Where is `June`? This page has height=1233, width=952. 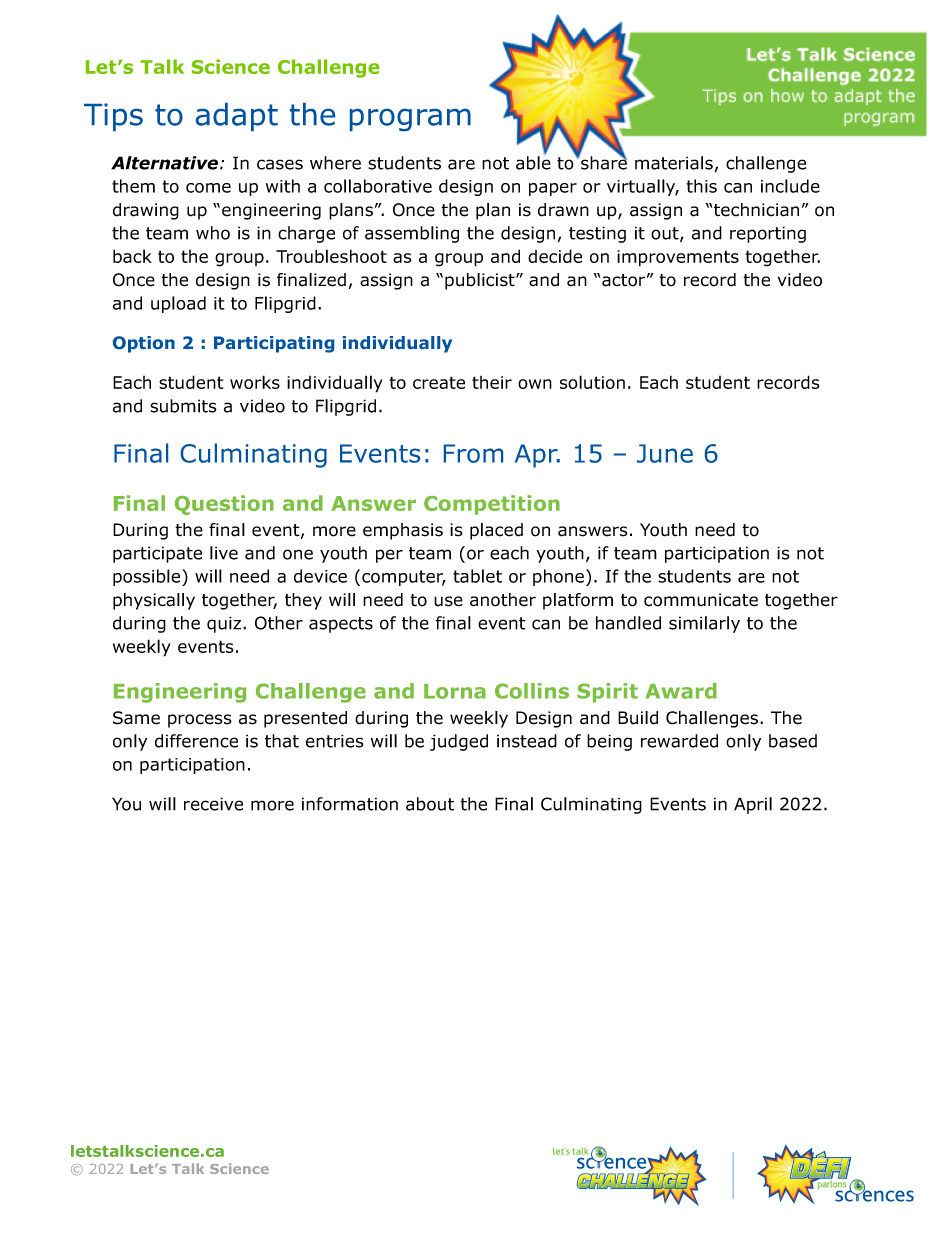 June is located at coordinates (665, 453).
